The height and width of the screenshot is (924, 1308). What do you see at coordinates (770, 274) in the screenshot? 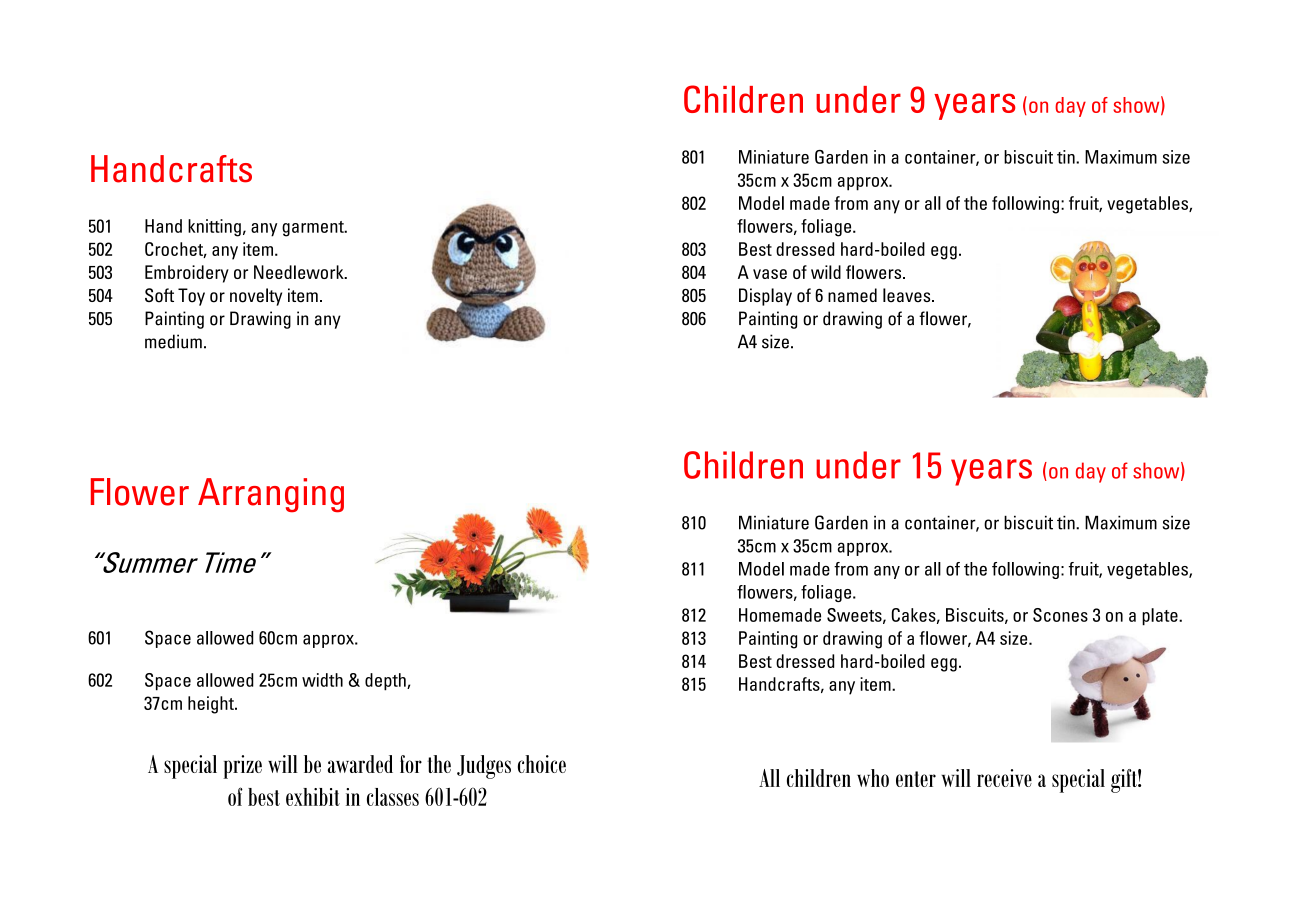
I see `vase` at bounding box center [770, 274].
